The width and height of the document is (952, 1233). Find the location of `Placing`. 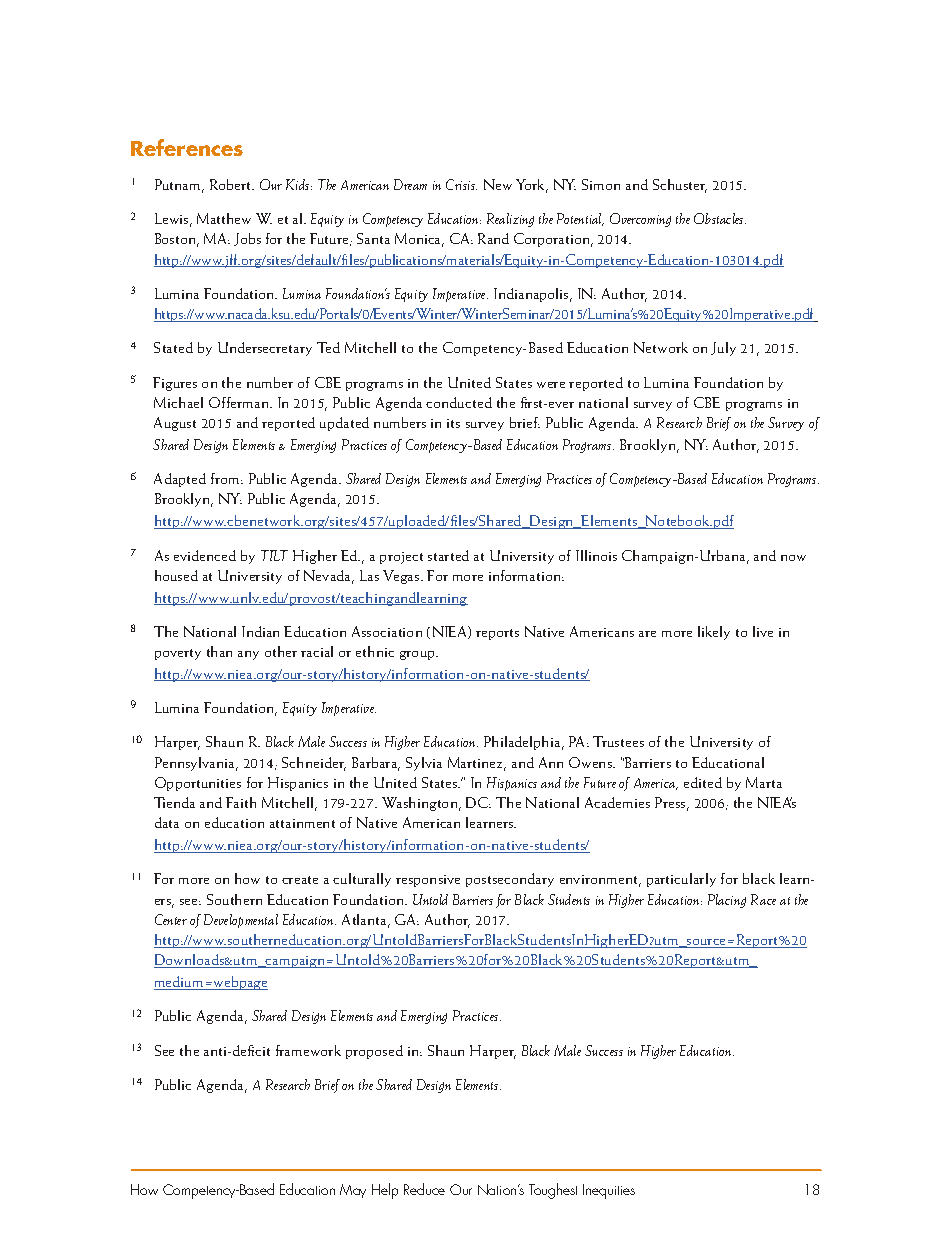

Placing is located at coordinates (727, 901).
